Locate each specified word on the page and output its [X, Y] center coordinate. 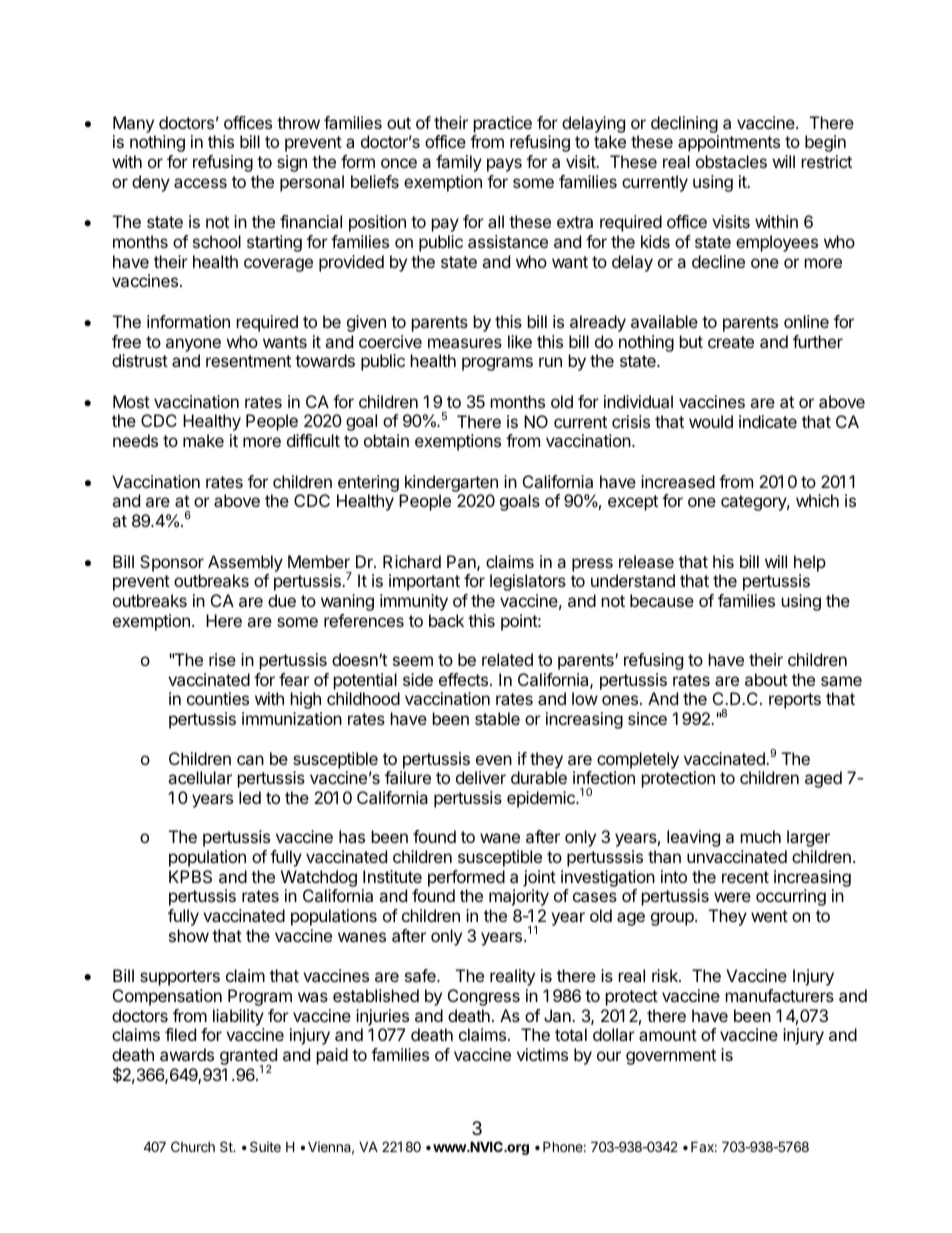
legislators [528, 582]
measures [465, 343]
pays [504, 165]
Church [193, 1146]
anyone [193, 345]
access [200, 183]
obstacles [731, 161]
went [769, 916]
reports [795, 701]
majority [519, 897]
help [810, 563]
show [189, 935]
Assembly [245, 563]
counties [218, 698]
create [731, 342]
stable [497, 718]
